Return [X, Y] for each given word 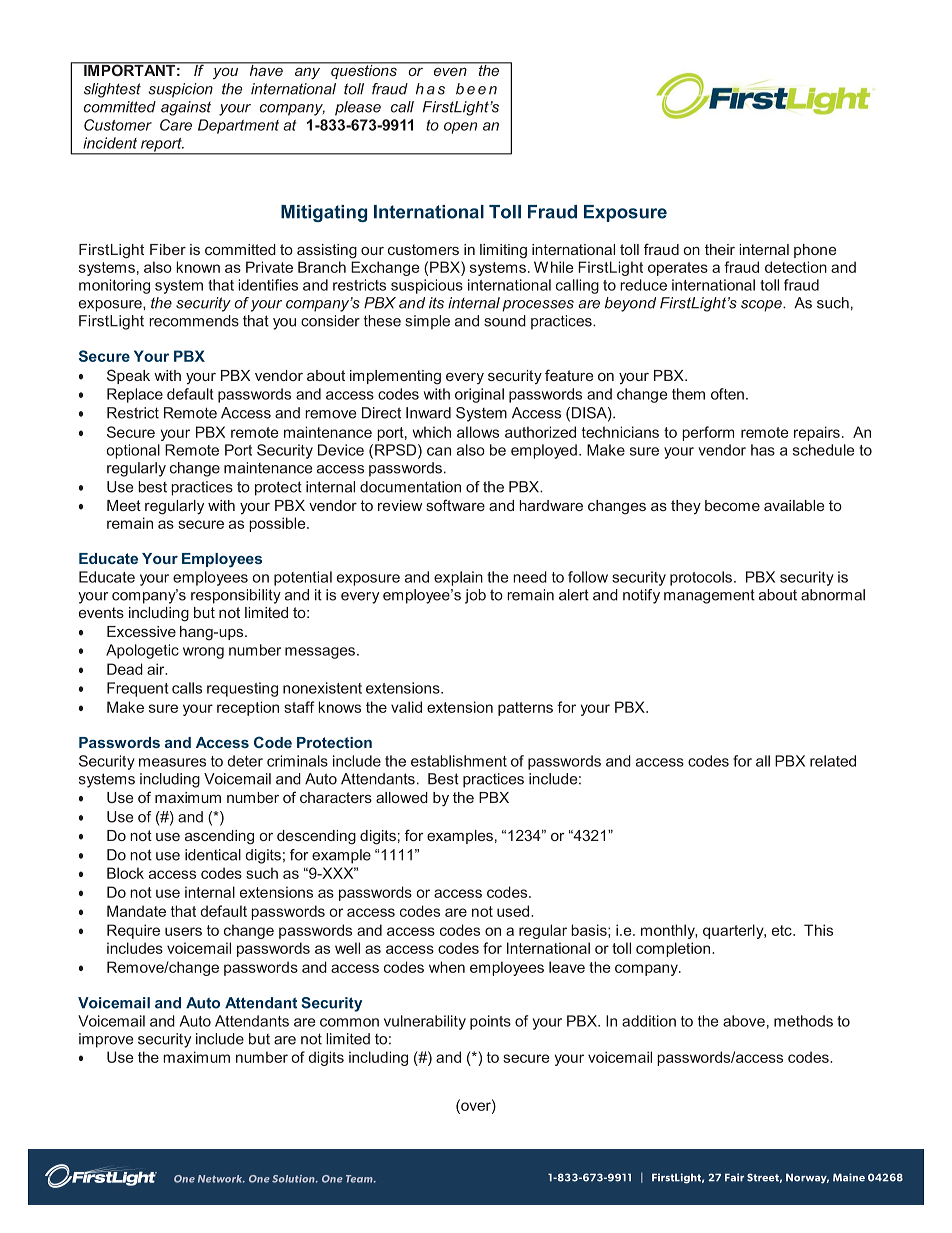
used [514, 911]
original [479, 395]
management [709, 596]
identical [213, 855]
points [490, 1022]
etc [783, 930]
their [720, 249]
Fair [734, 1177]
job [475, 596]
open [460, 128]
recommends [194, 321]
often [727, 394]
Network [221, 1179]
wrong [203, 653]
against [186, 108]
